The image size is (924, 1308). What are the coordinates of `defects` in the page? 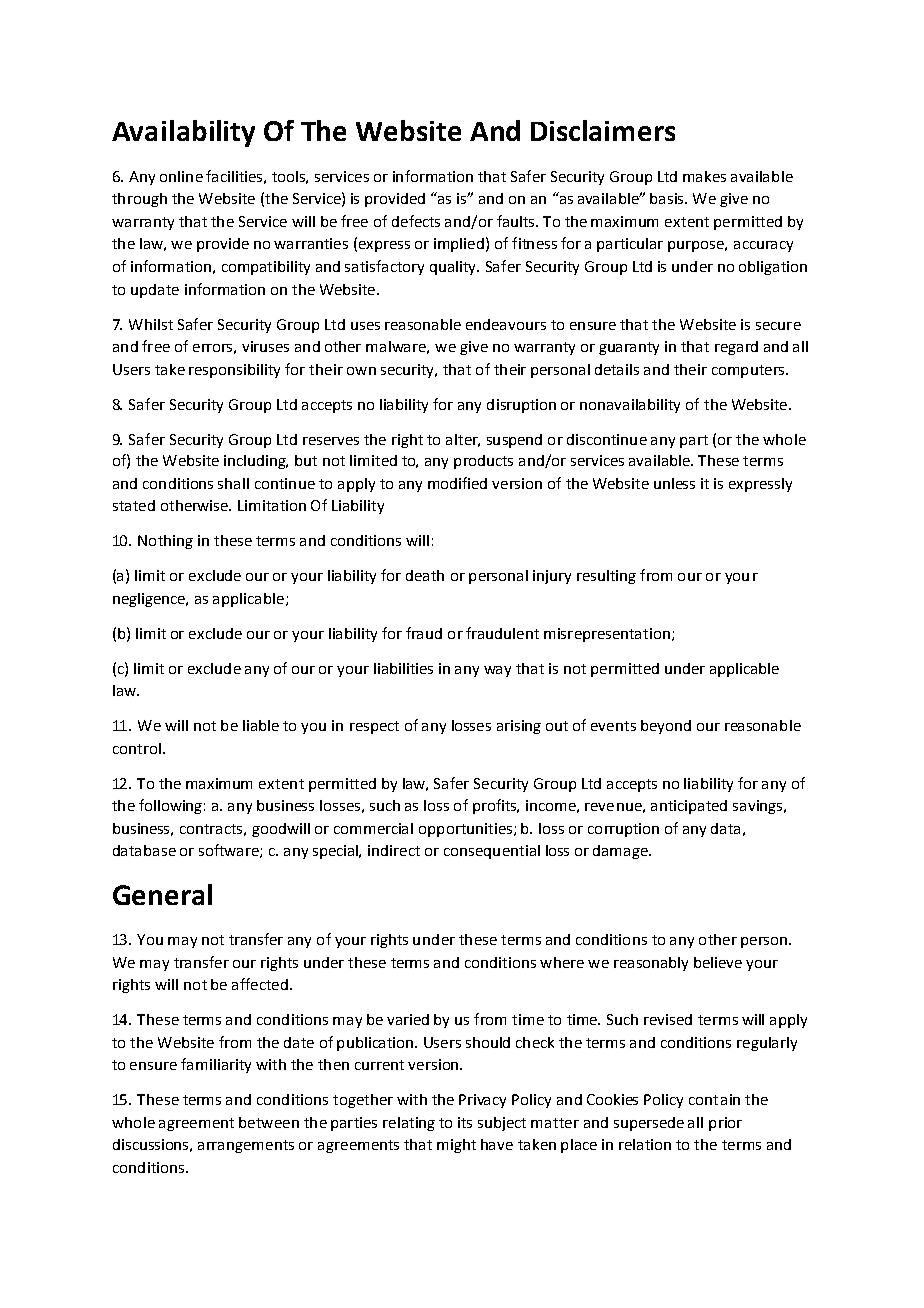 It's located at (416, 221).
